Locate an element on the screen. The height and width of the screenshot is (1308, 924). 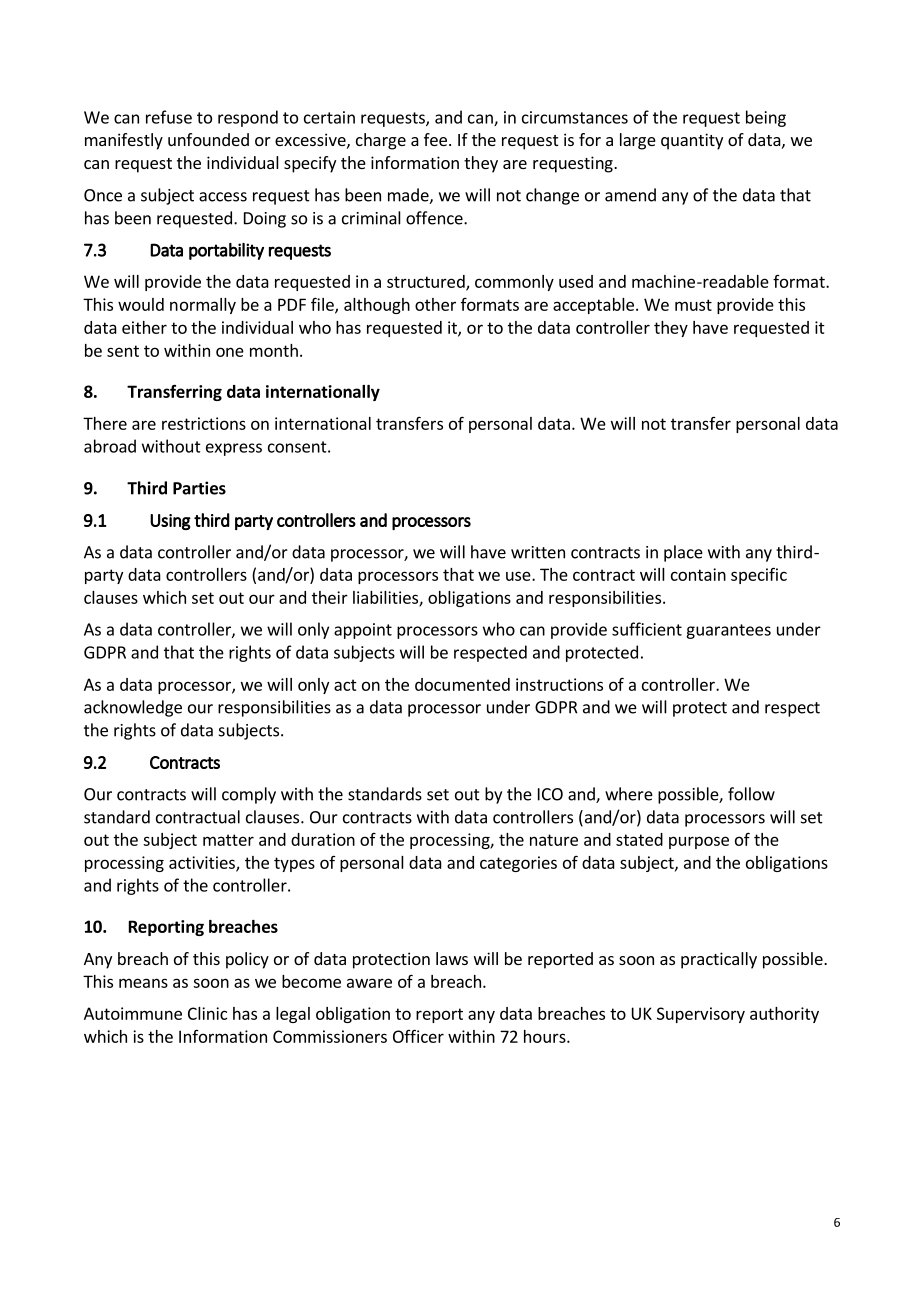
quantity is located at coordinates (692, 141).
